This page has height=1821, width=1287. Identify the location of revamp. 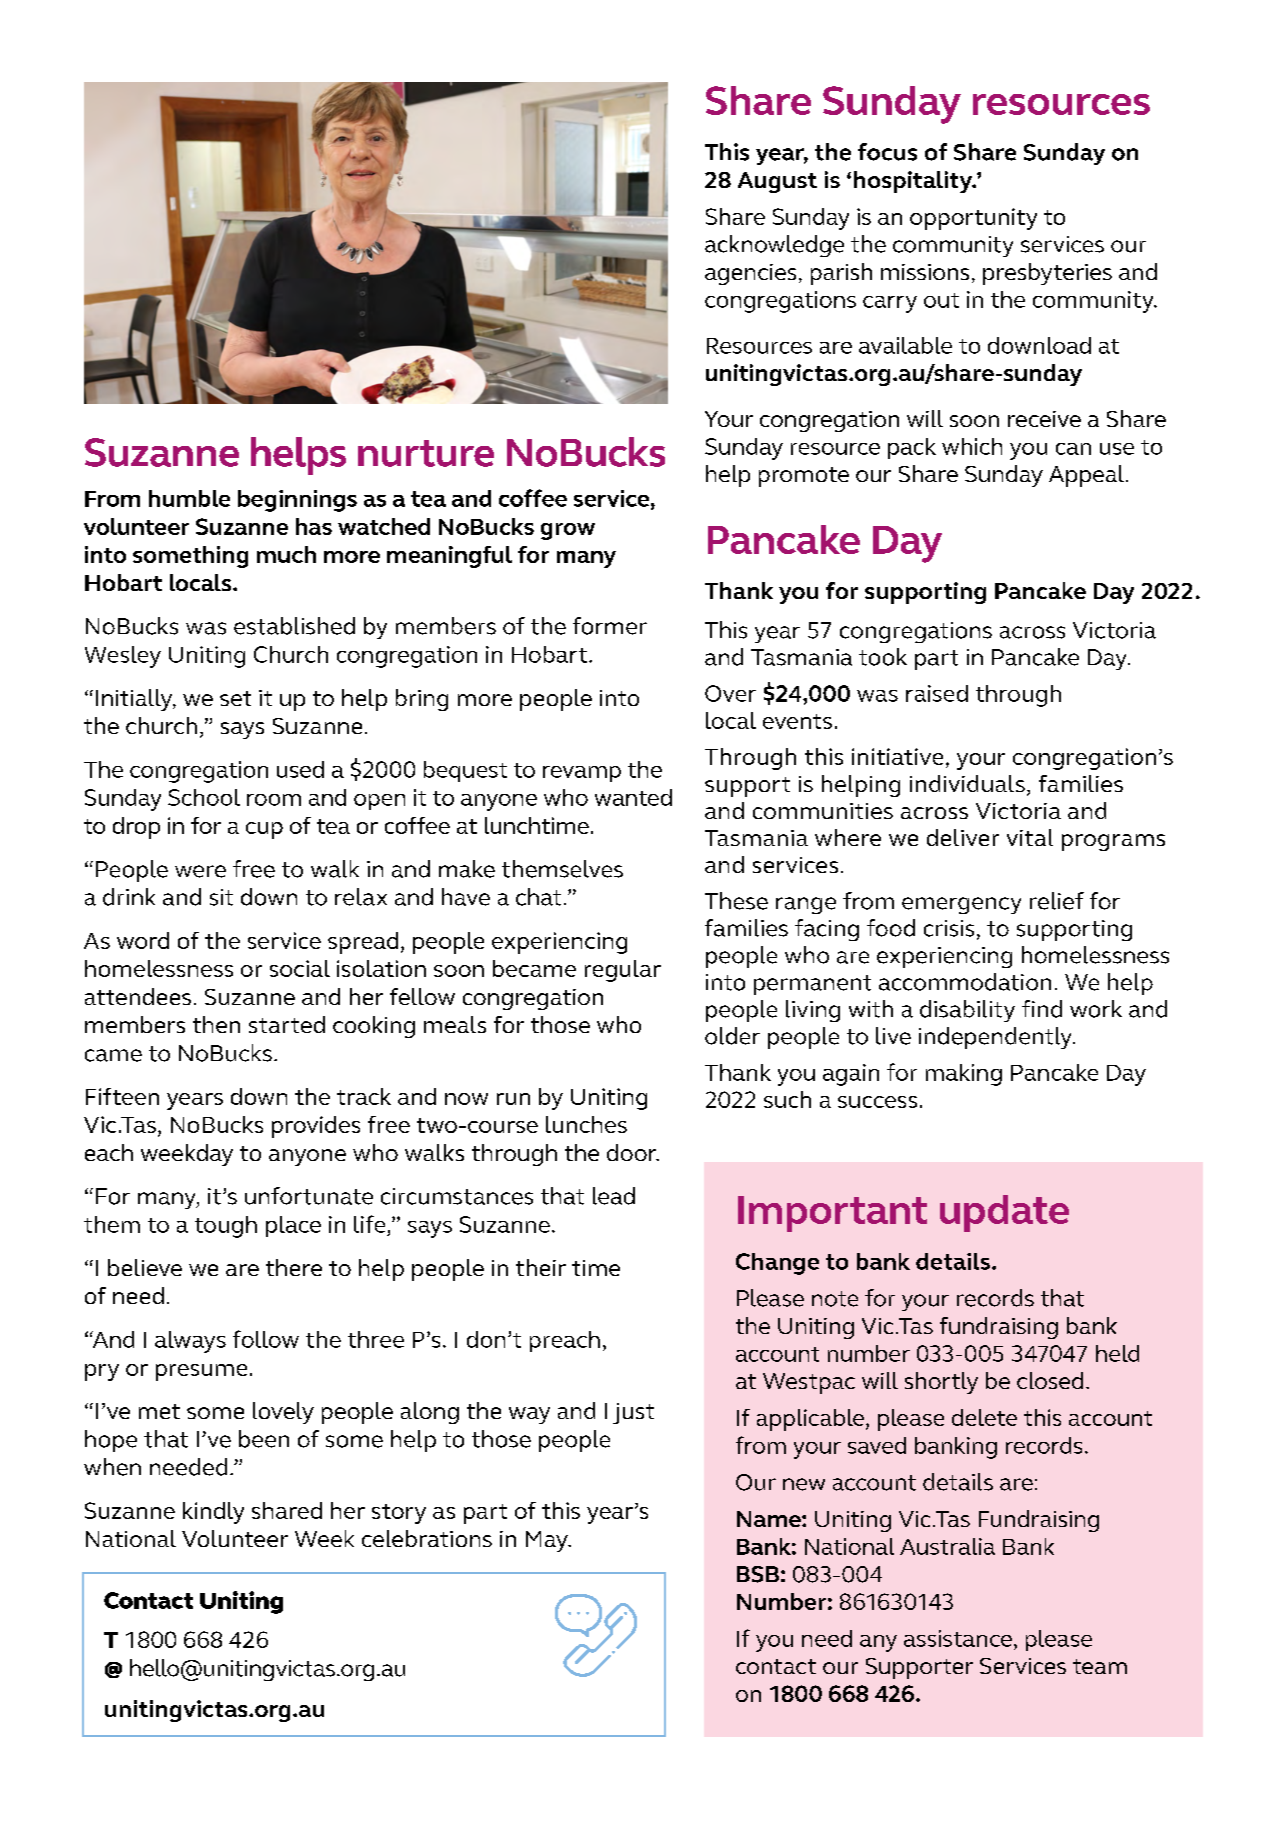
(582, 774).
